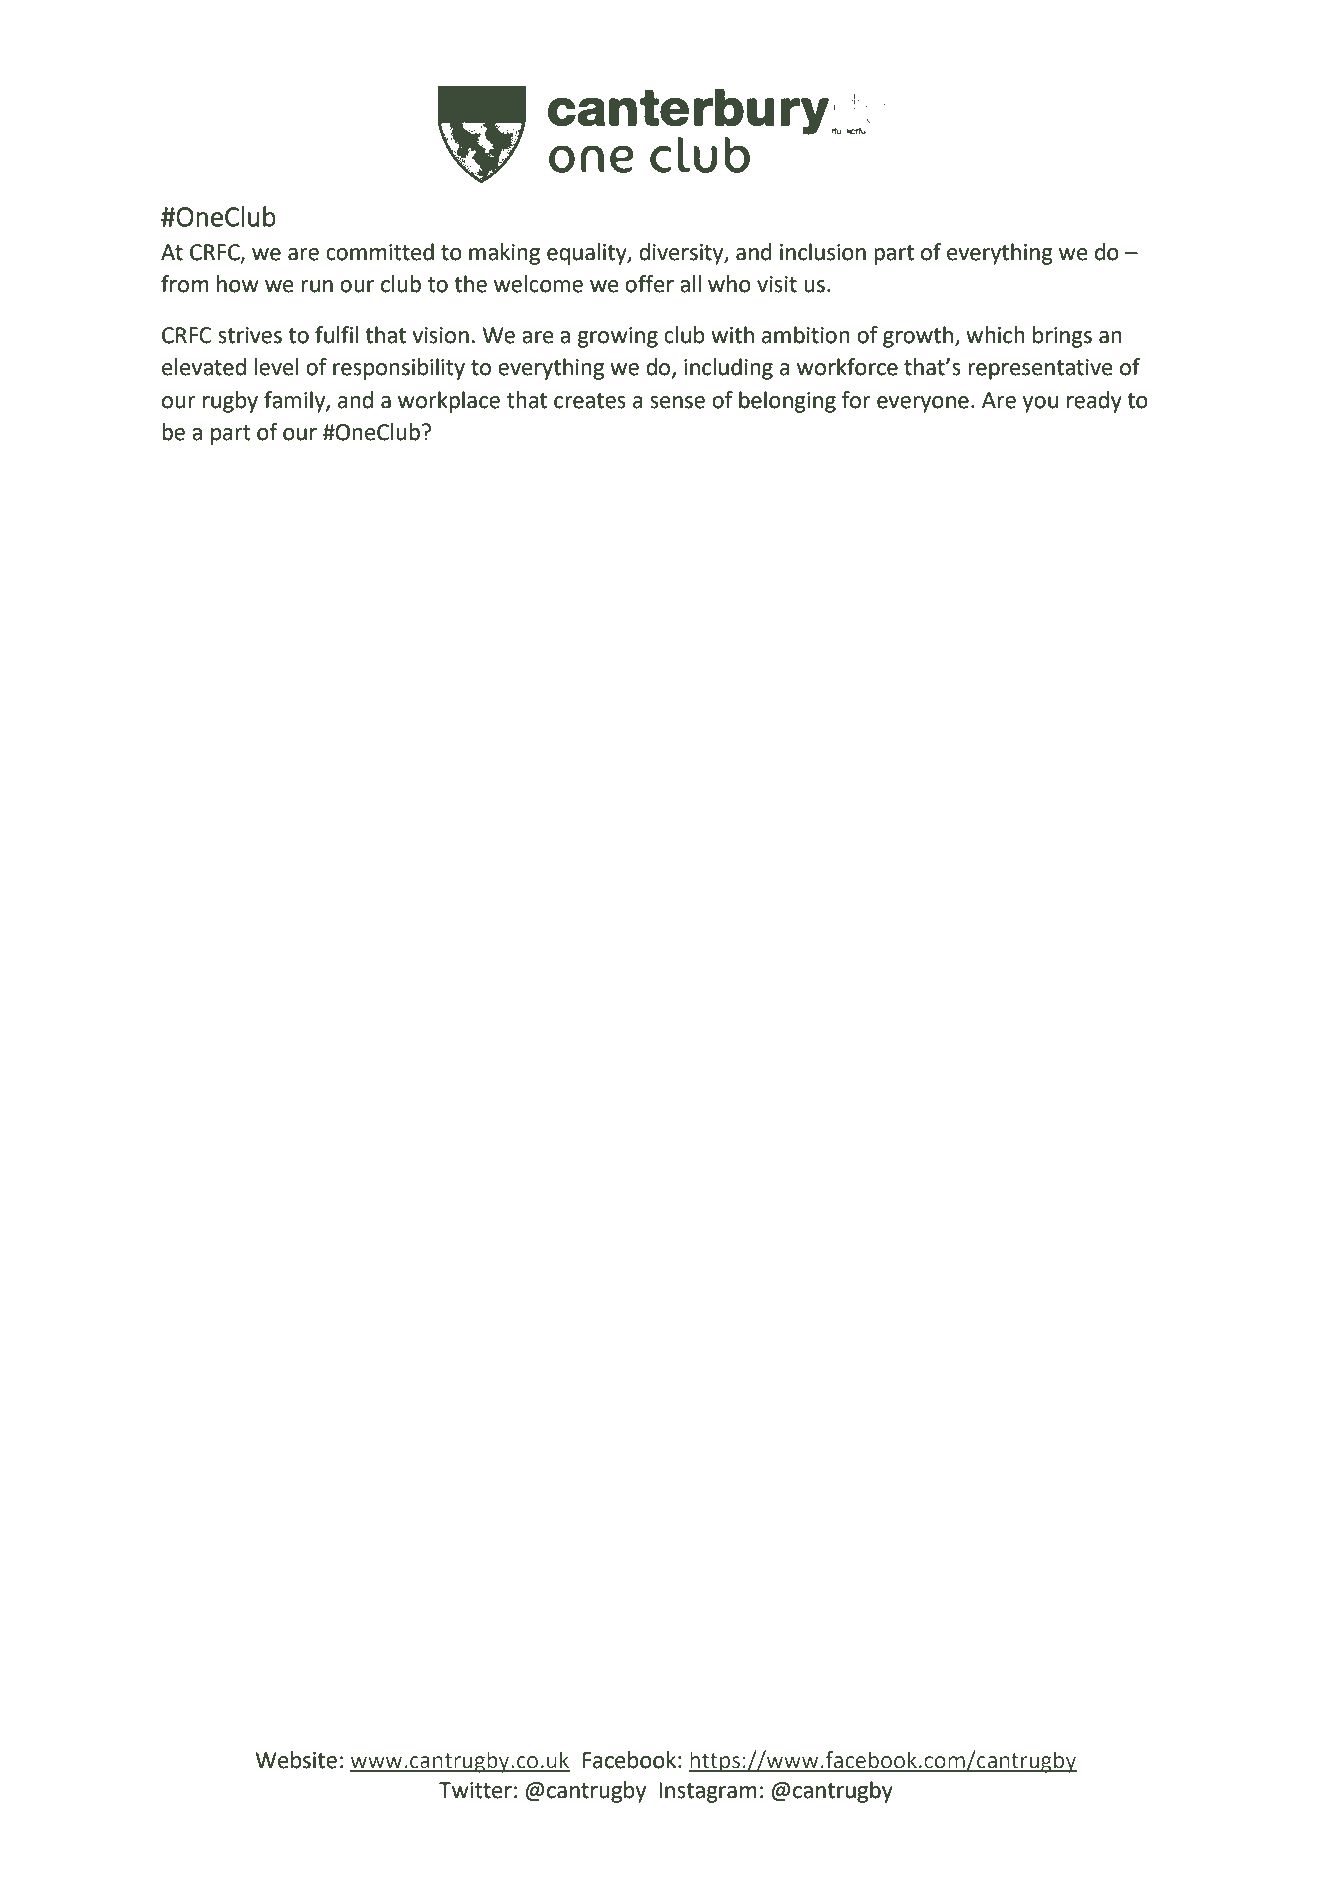 This screenshot has height=1884, width=1332. I want to click on workplace, so click(449, 402).
